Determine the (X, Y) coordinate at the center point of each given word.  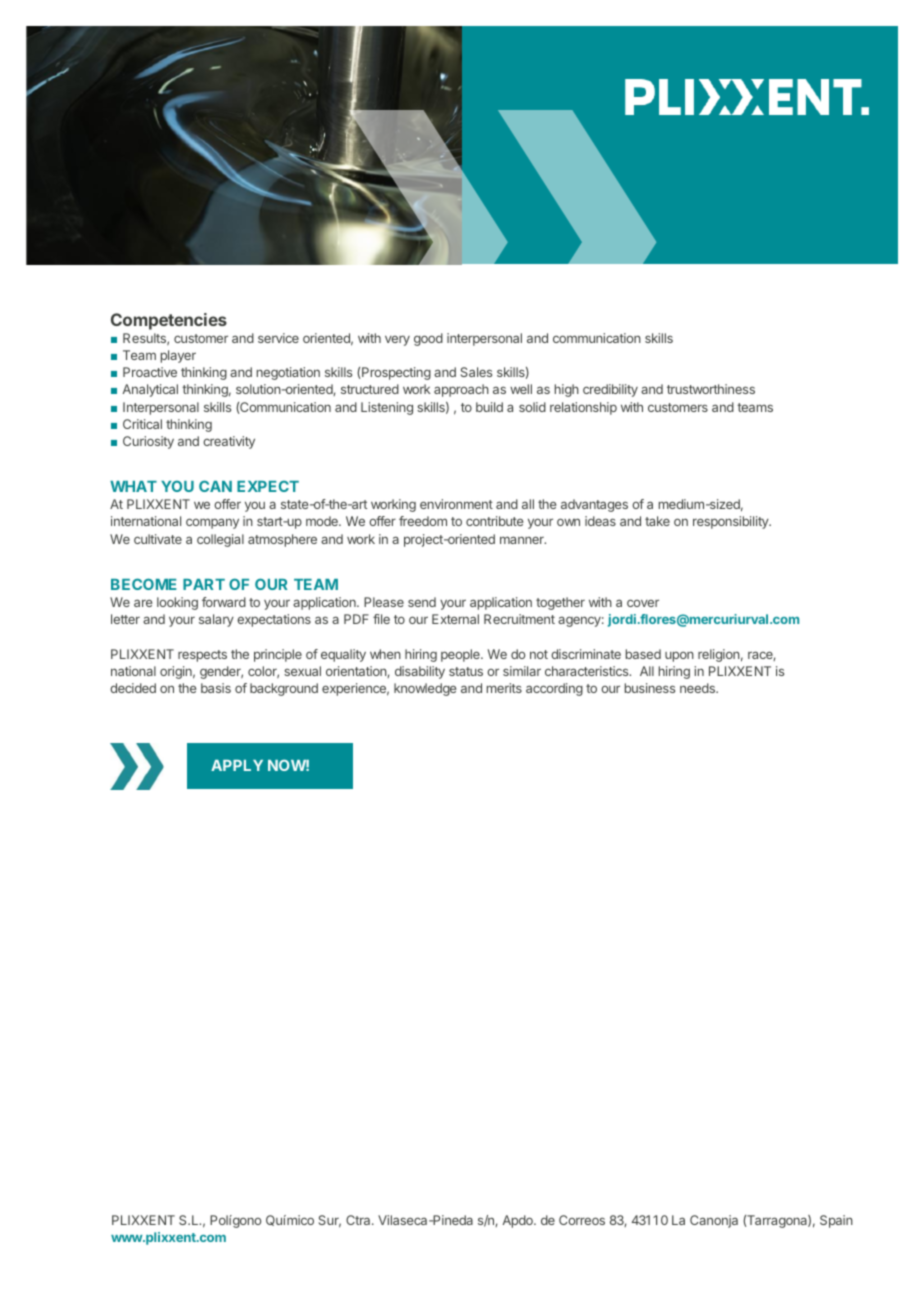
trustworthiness (711, 389)
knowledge (425, 689)
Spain (836, 1221)
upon (679, 656)
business (650, 688)
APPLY (237, 765)
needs (698, 688)
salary (216, 620)
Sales (476, 372)
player (178, 356)
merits (504, 688)
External (455, 619)
